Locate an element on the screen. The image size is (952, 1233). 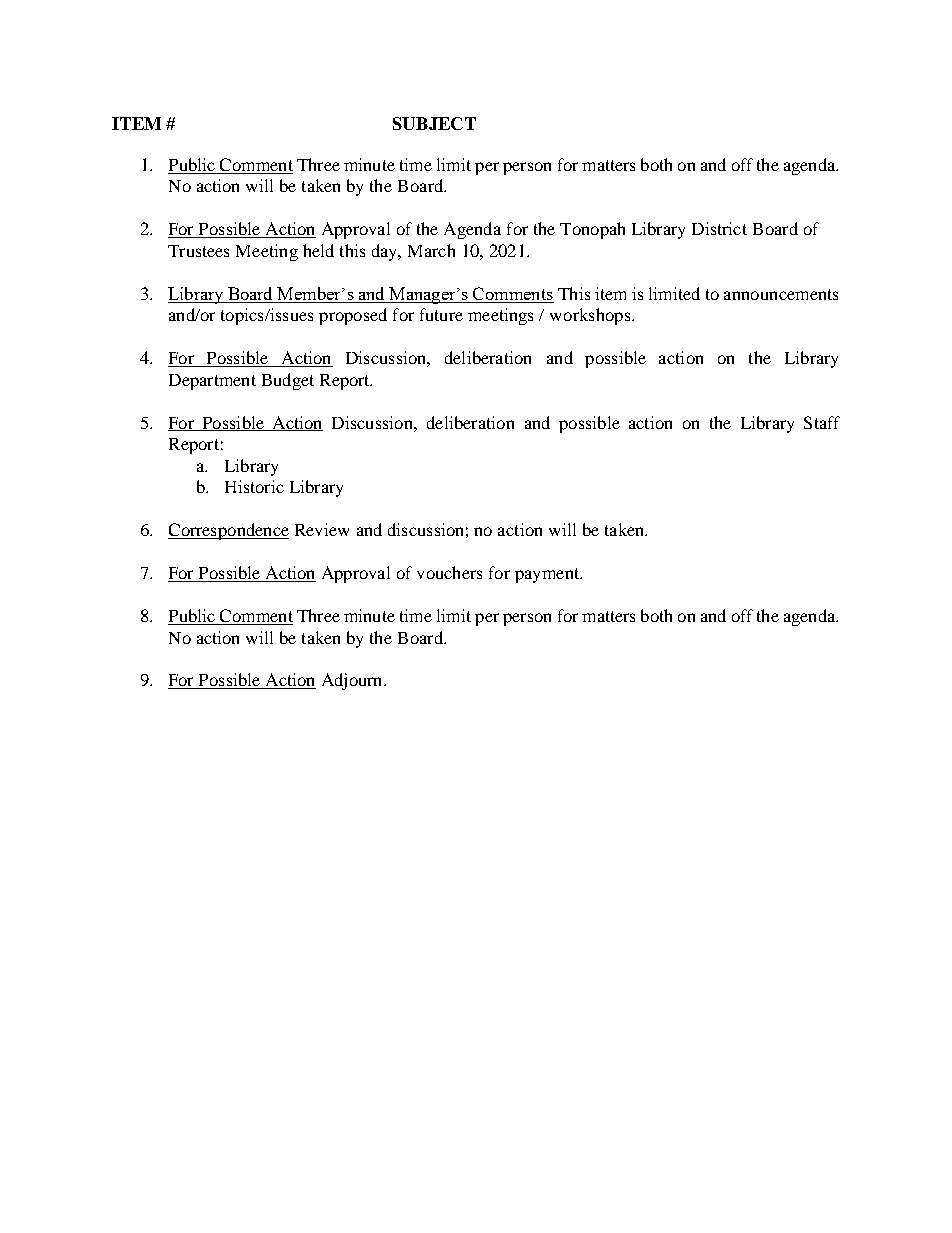
District is located at coordinates (719, 228).
